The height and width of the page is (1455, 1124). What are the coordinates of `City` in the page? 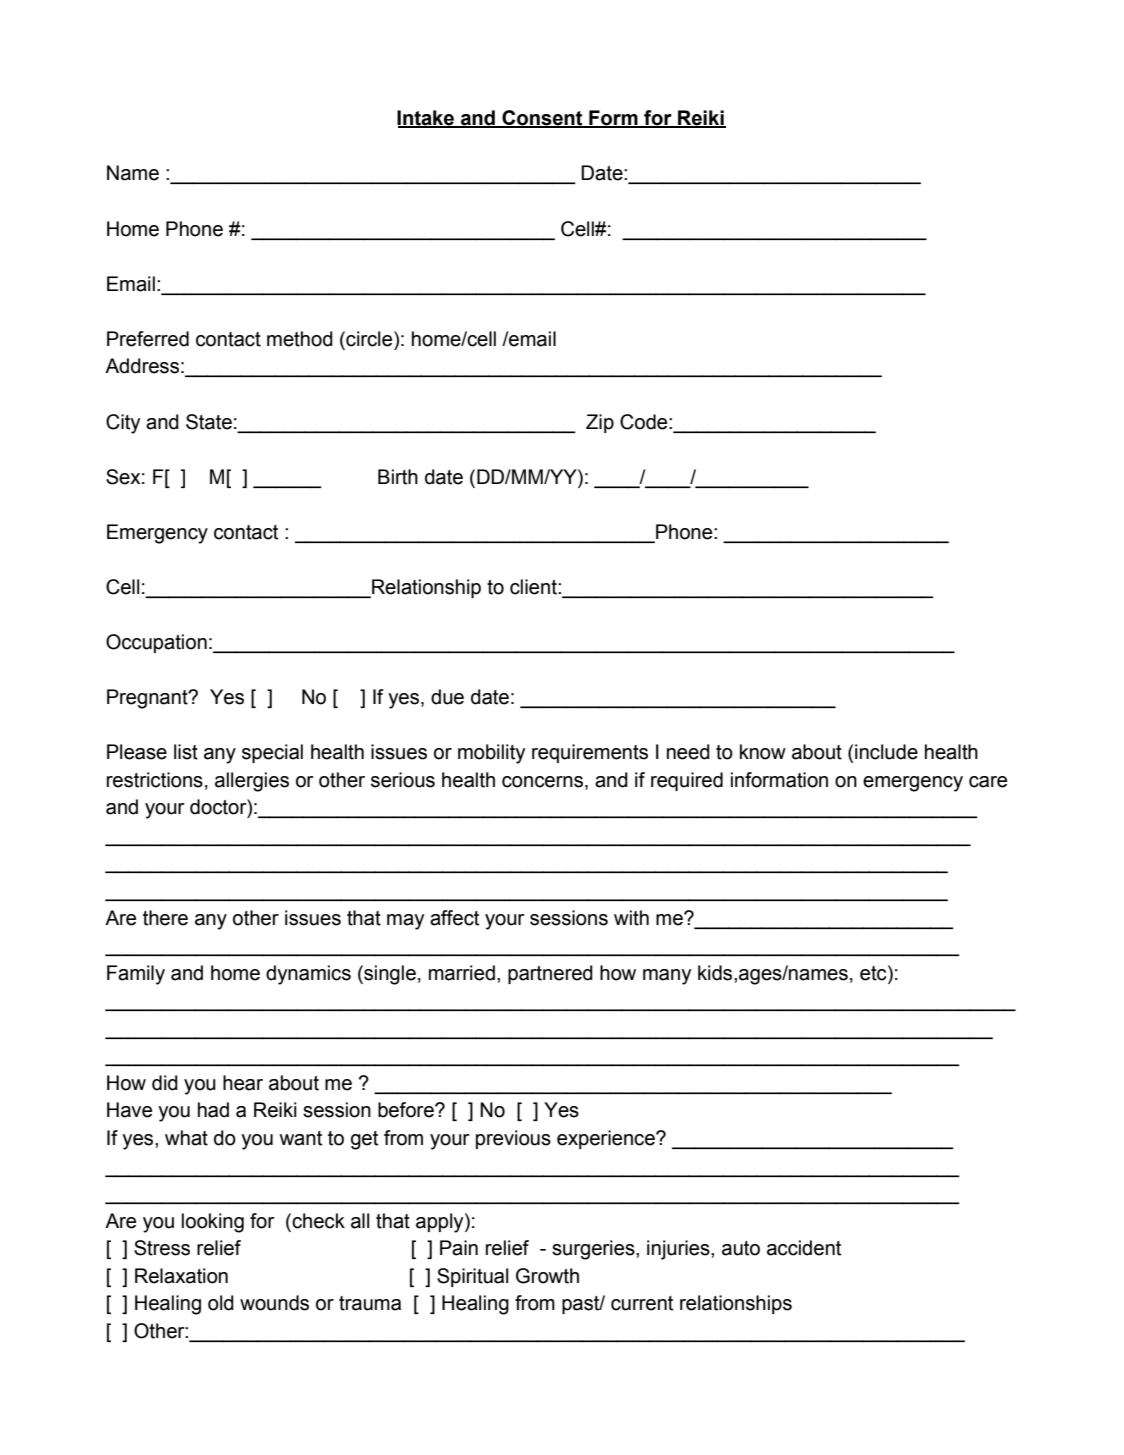 It's located at (123, 424).
